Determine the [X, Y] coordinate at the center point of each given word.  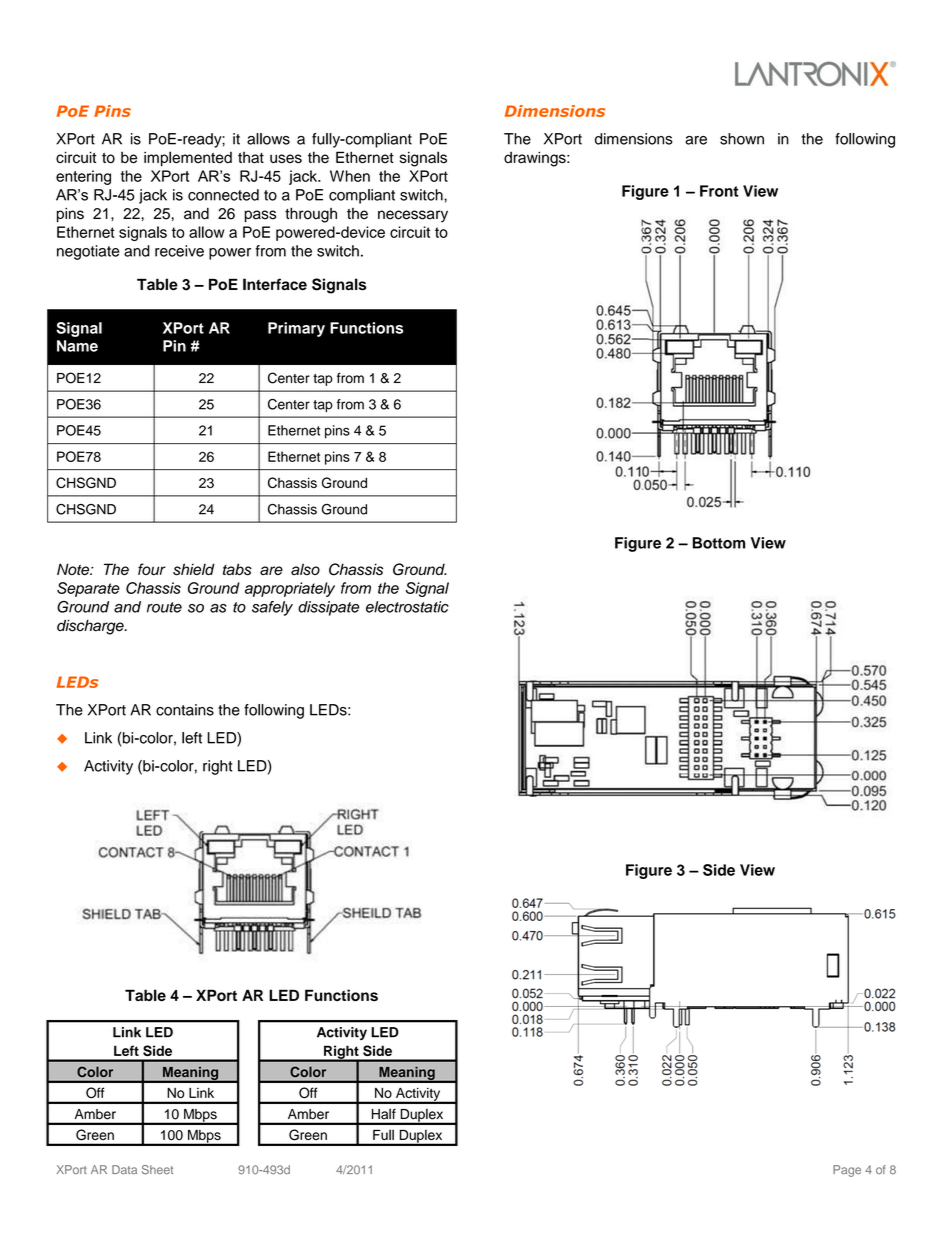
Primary [296, 329]
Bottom [719, 543]
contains [185, 710]
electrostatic [407, 607]
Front [719, 191]
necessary [413, 216]
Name [77, 346]
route [164, 607]
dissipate [328, 608]
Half [384, 1114]
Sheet [157, 1170]
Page [847, 1171]
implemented [188, 158]
